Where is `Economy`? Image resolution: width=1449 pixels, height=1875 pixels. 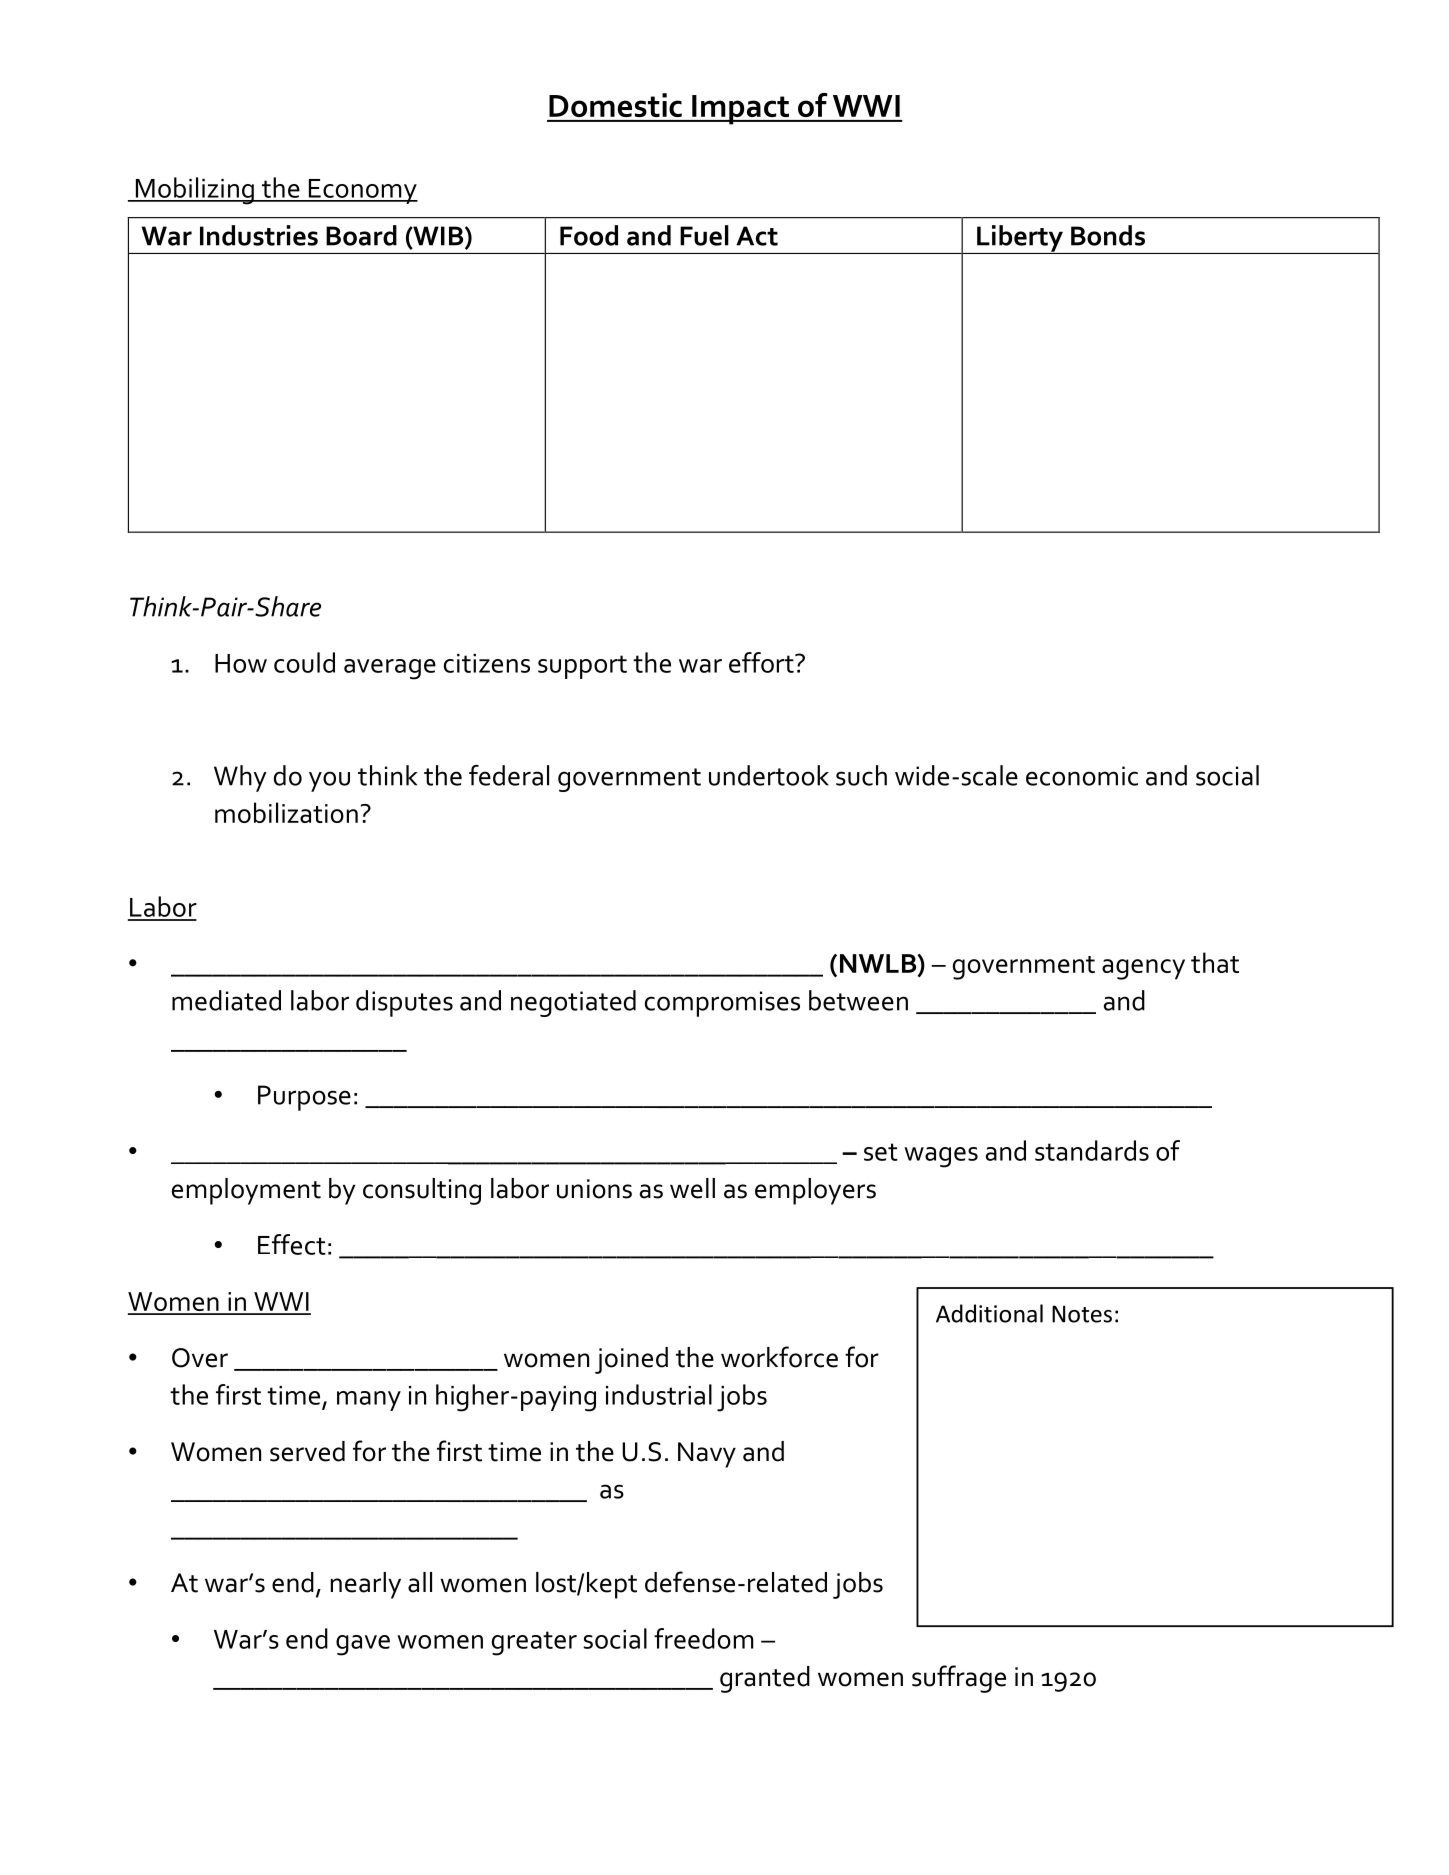
Economy is located at coordinates (362, 191).
